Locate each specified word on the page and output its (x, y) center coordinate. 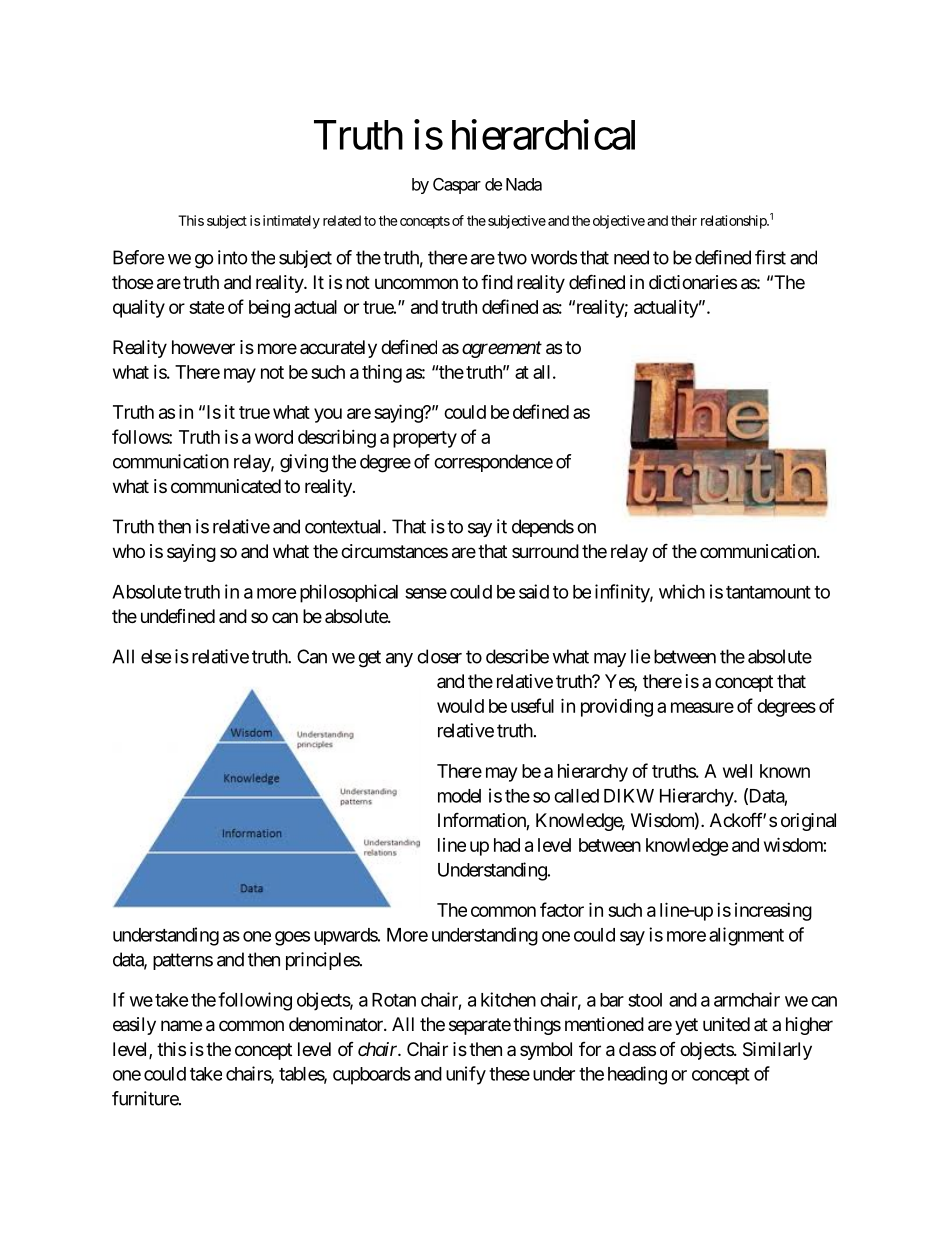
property (425, 439)
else (156, 656)
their (684, 220)
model (459, 796)
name (181, 1025)
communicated (226, 486)
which (682, 591)
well (737, 771)
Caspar (457, 186)
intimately (291, 222)
